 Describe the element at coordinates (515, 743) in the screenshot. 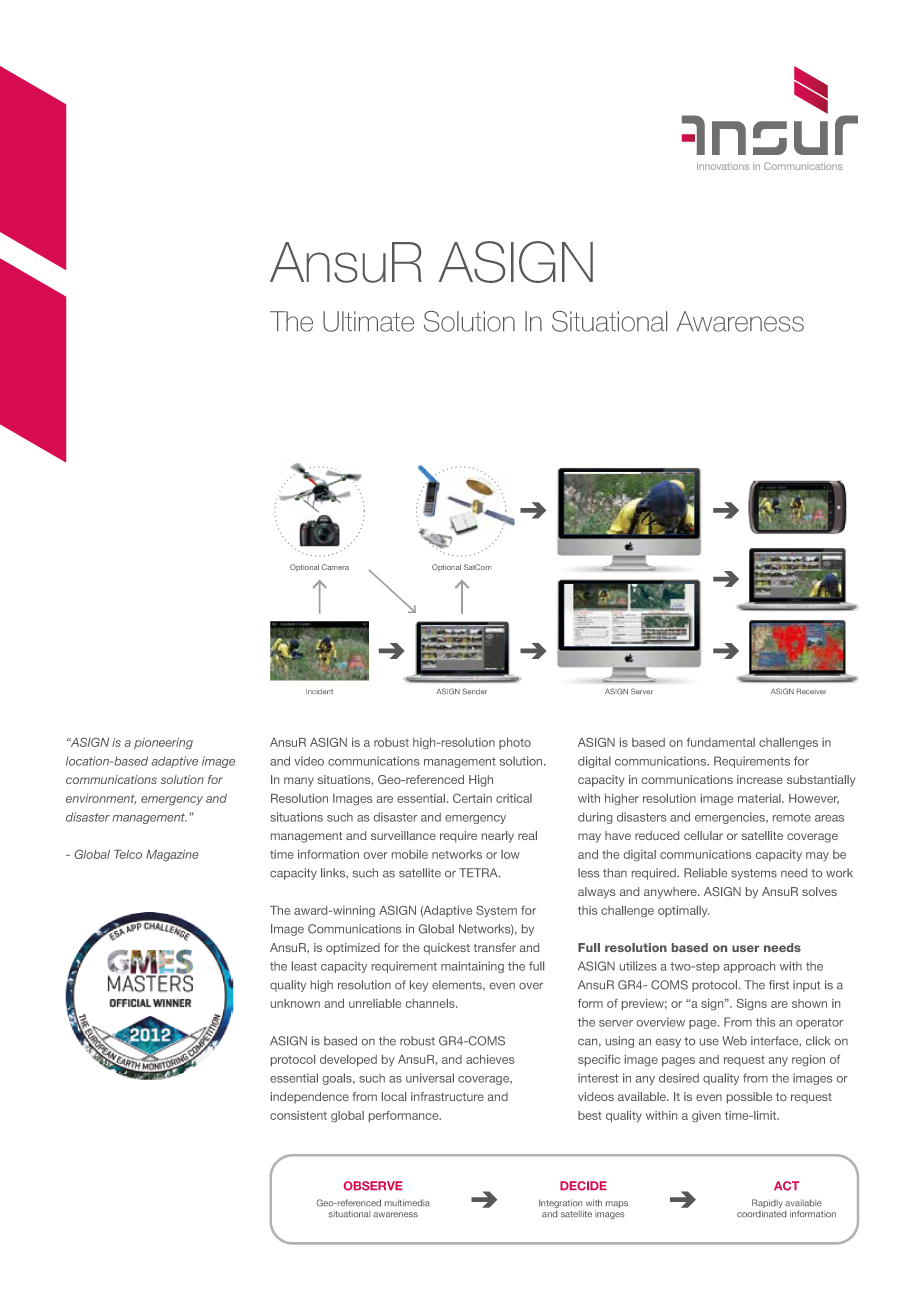

I see `photo` at that location.
